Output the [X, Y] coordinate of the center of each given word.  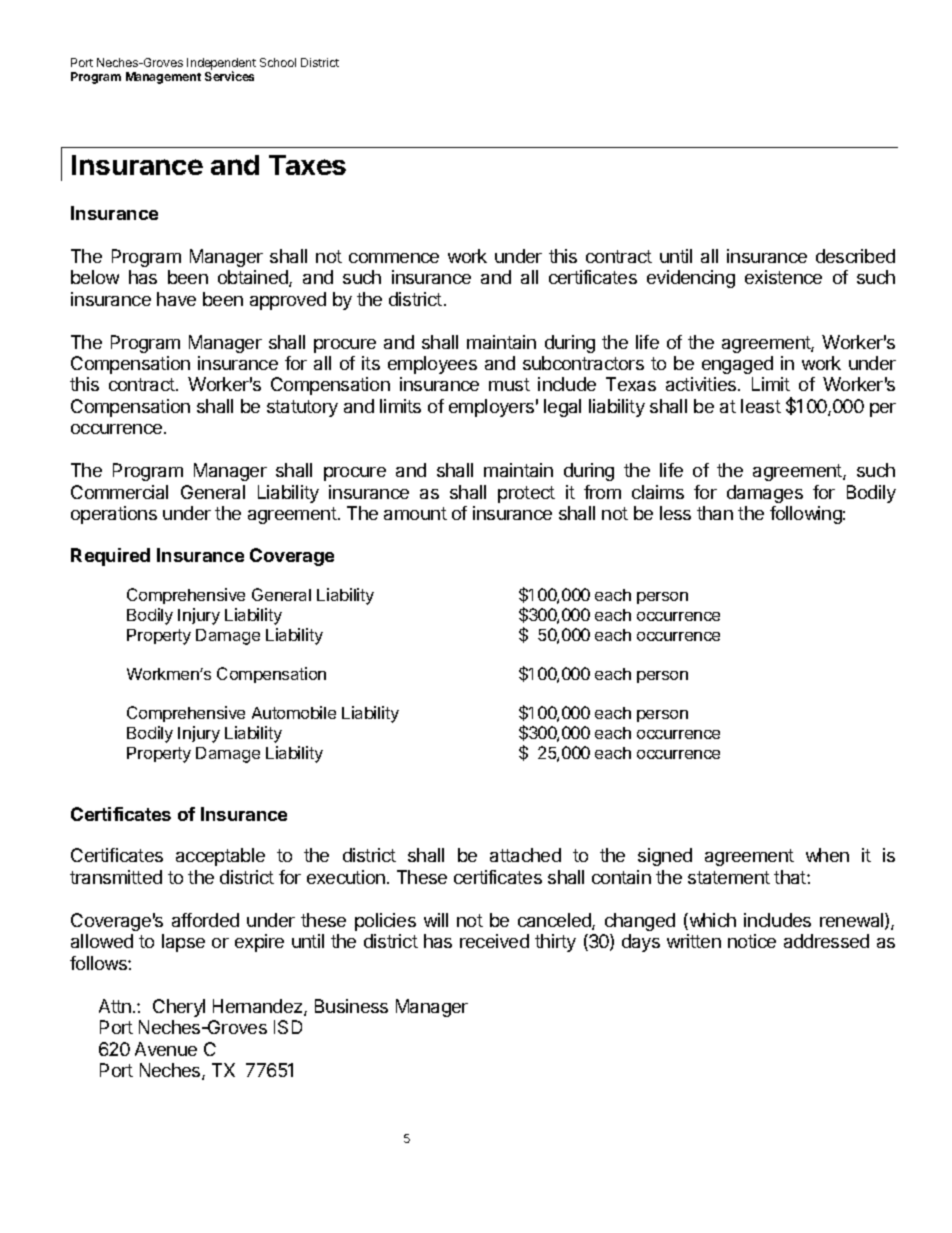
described [855, 256]
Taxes [307, 165]
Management [163, 78]
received [494, 941]
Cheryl [179, 1008]
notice [752, 941]
